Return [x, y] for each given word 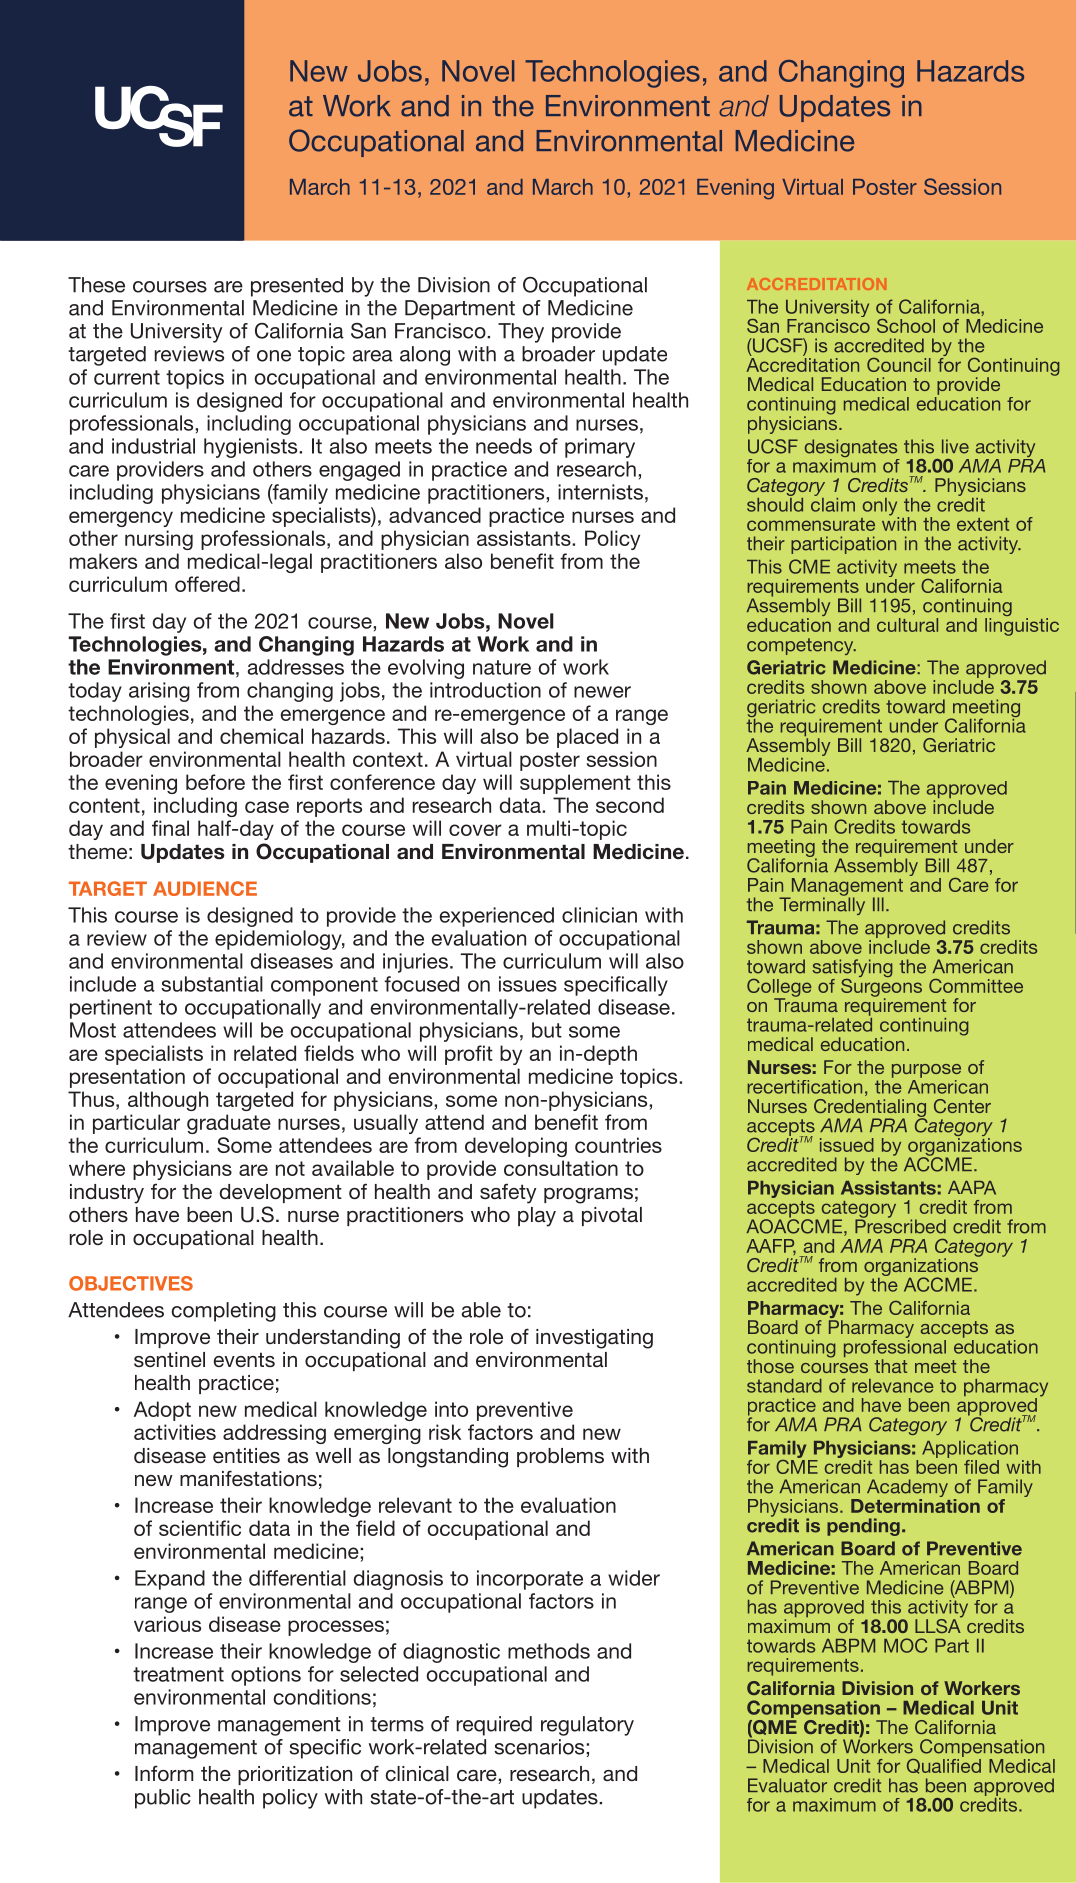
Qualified [944, 1765]
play [537, 1217]
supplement [575, 784]
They [521, 333]
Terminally [822, 905]
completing [224, 1312]
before [215, 782]
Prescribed [900, 1225]
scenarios [540, 1747]
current [127, 377]
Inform [164, 1773]
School [906, 325]
